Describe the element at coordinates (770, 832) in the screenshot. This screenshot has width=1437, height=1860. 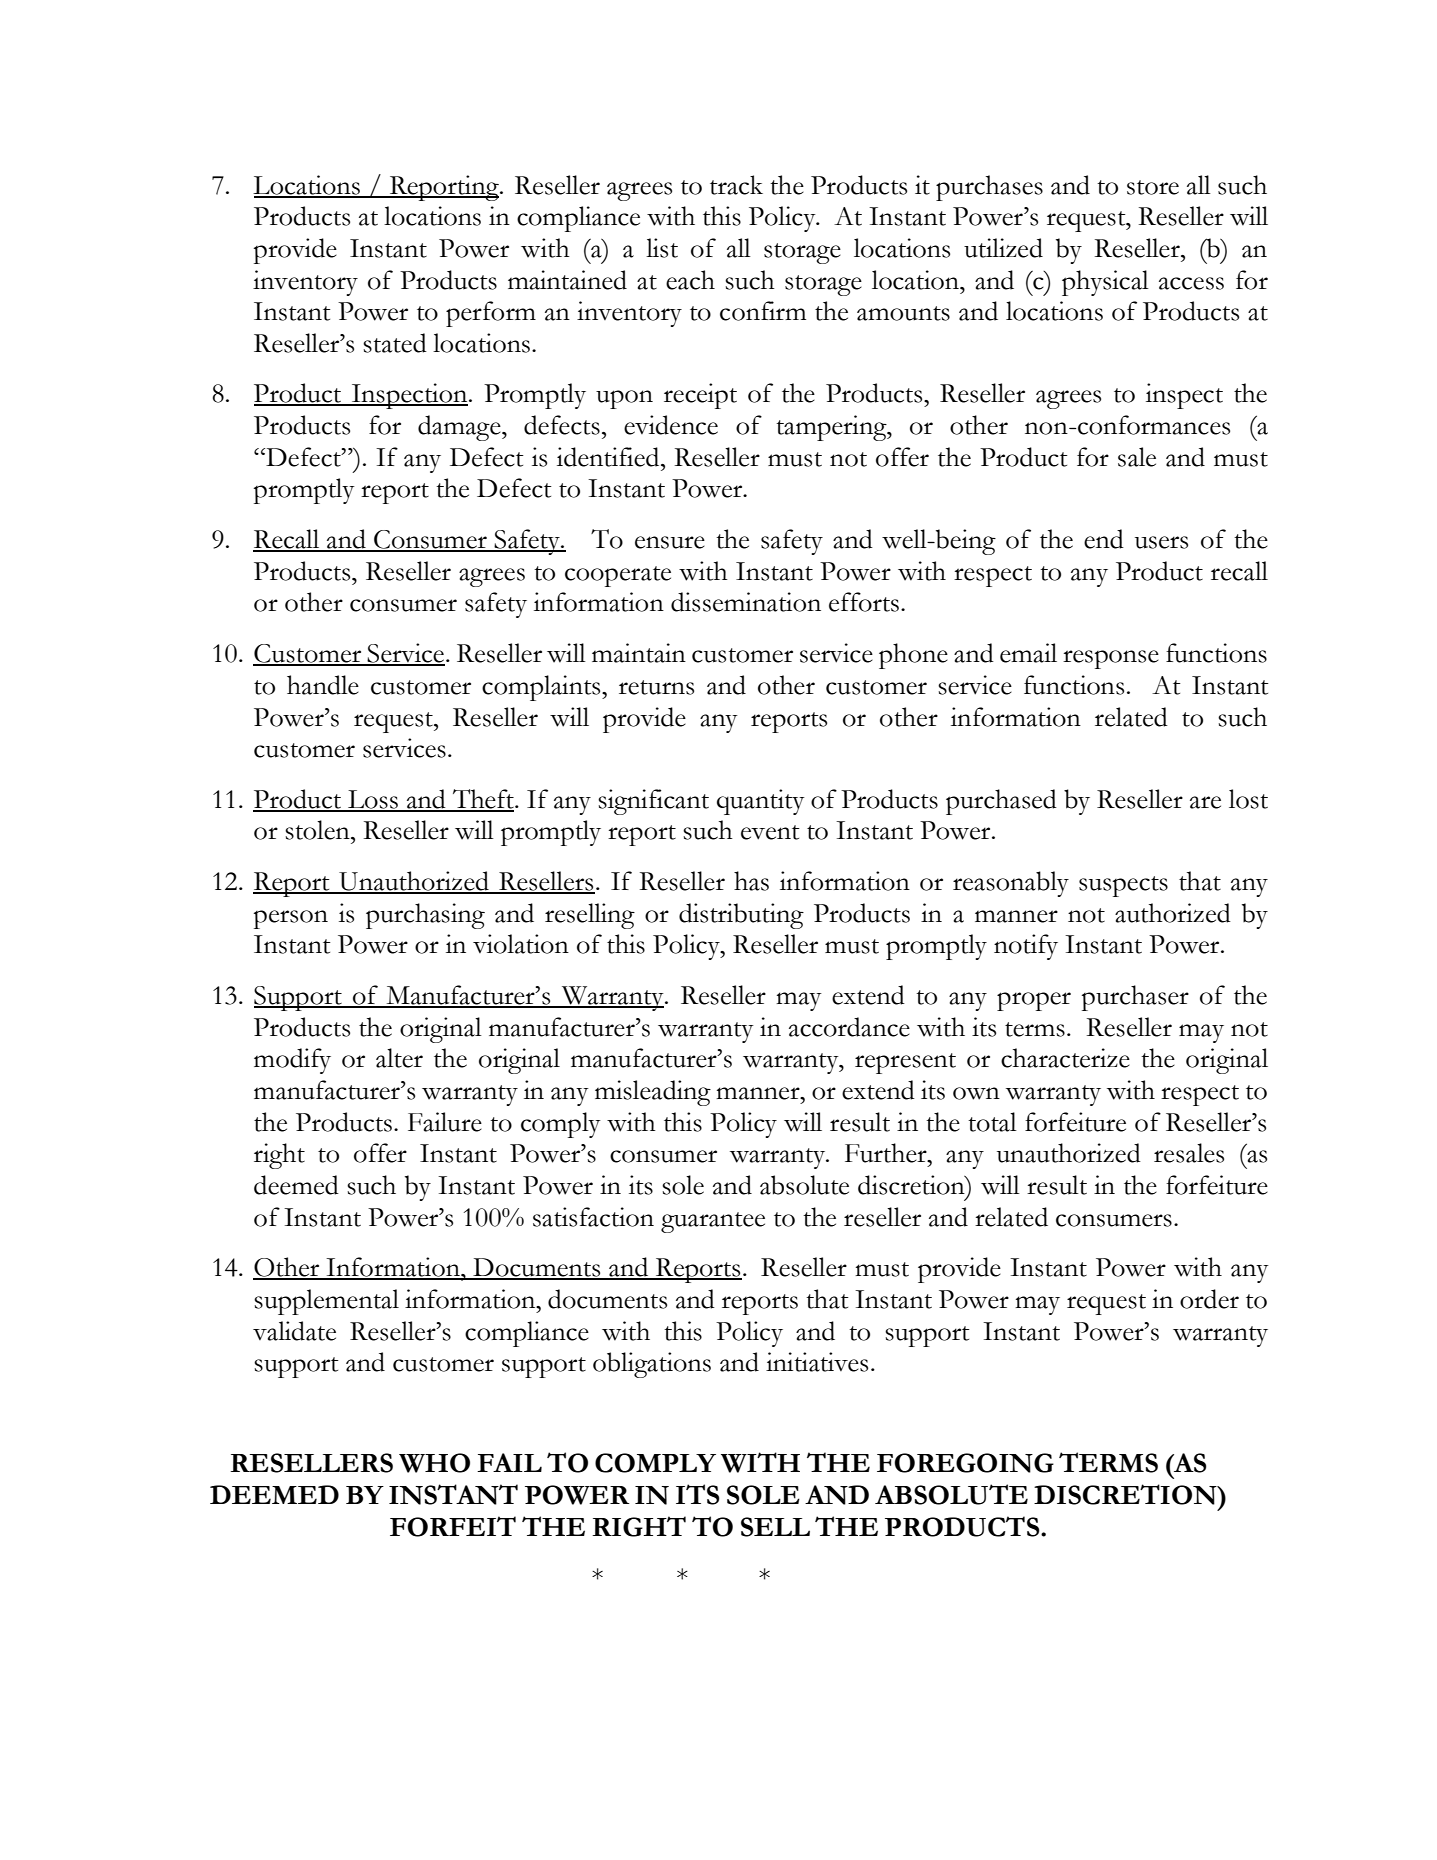
I see `event` at that location.
